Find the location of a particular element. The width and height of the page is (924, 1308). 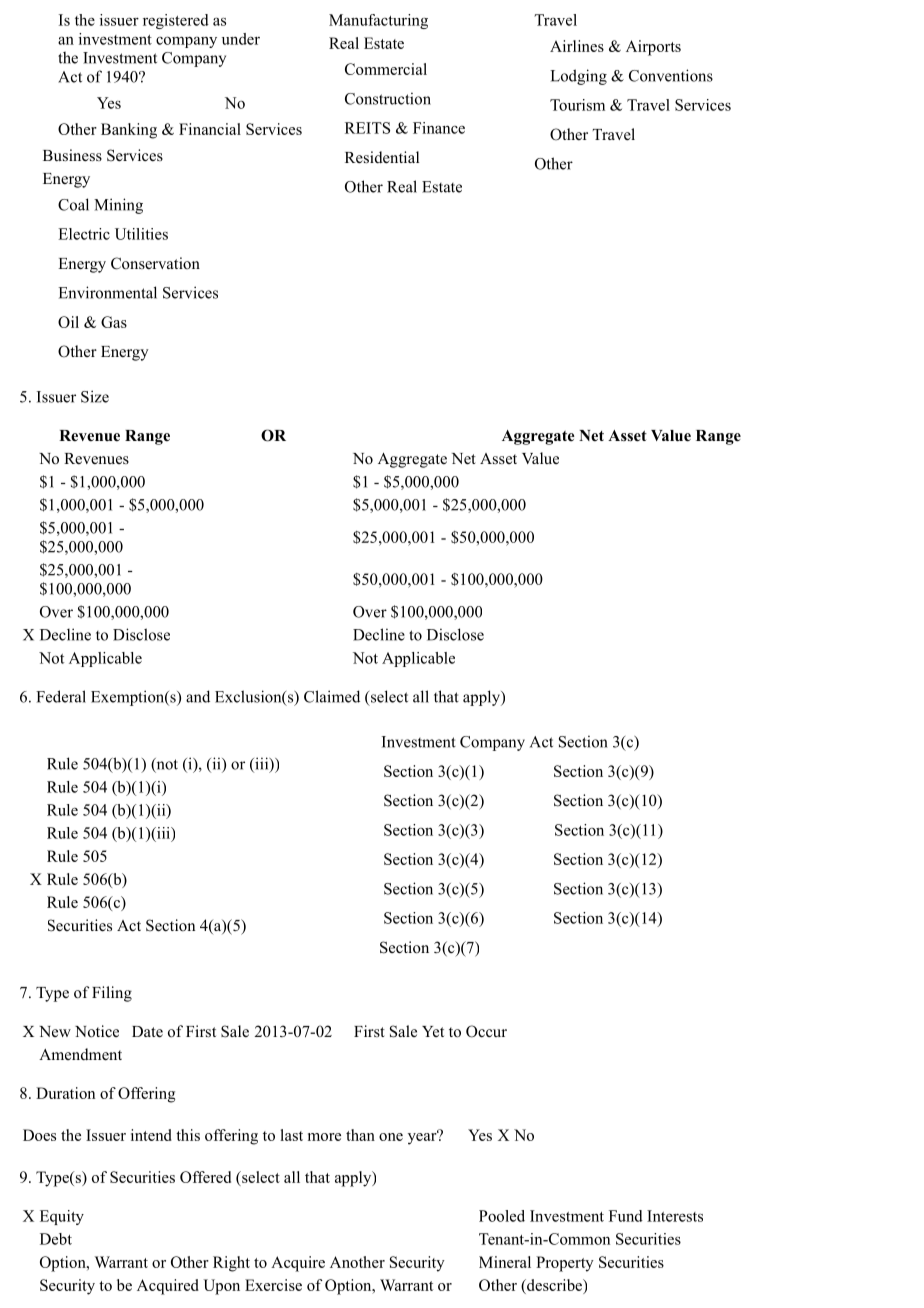

Fund is located at coordinates (626, 1216).
